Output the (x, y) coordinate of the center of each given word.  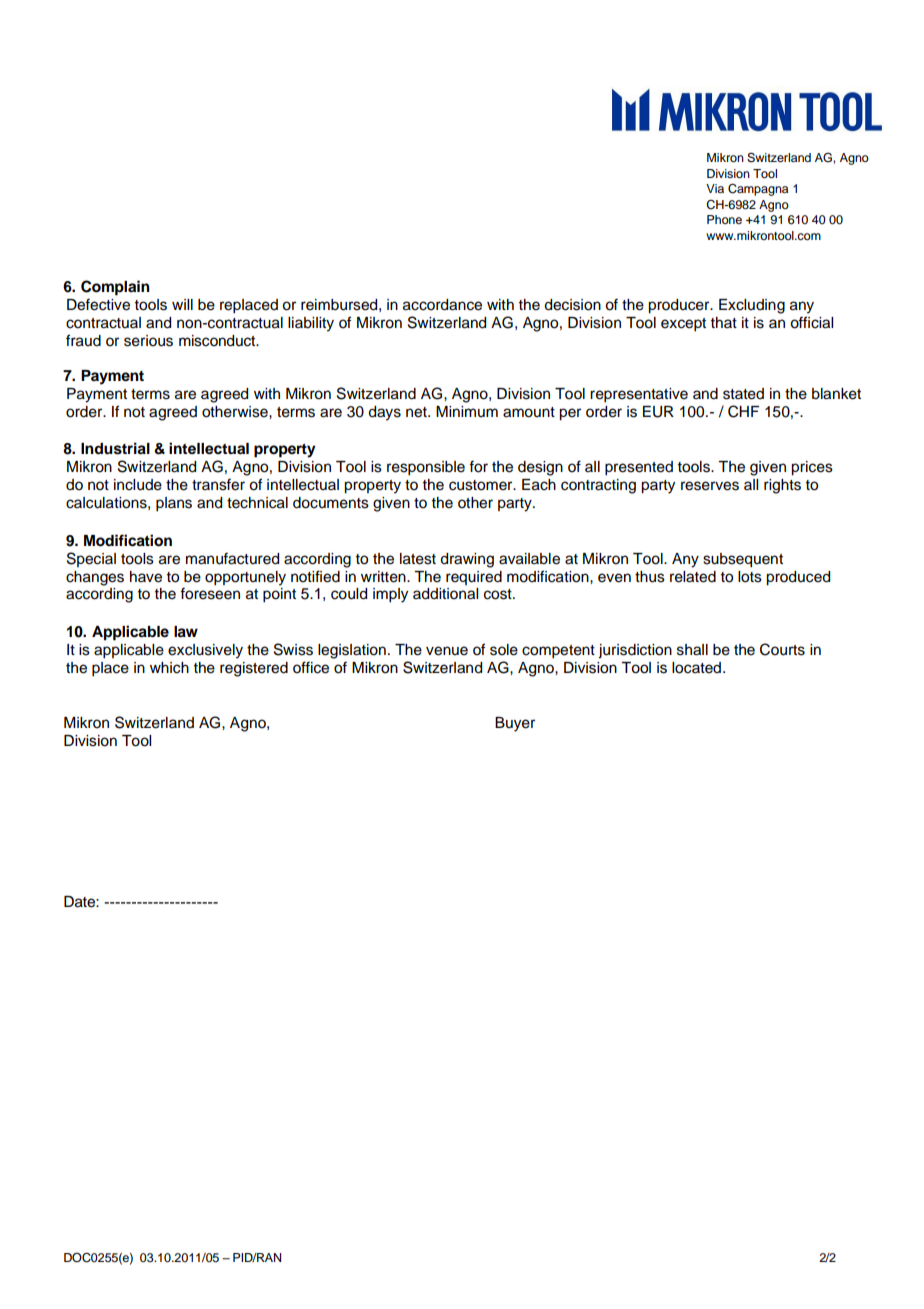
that (724, 322)
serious (148, 341)
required (474, 578)
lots (750, 577)
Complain (115, 288)
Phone (724, 219)
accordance (442, 305)
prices (812, 468)
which (169, 668)
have (146, 577)
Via (715, 188)
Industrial (115, 448)
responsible (426, 468)
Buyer (515, 724)
